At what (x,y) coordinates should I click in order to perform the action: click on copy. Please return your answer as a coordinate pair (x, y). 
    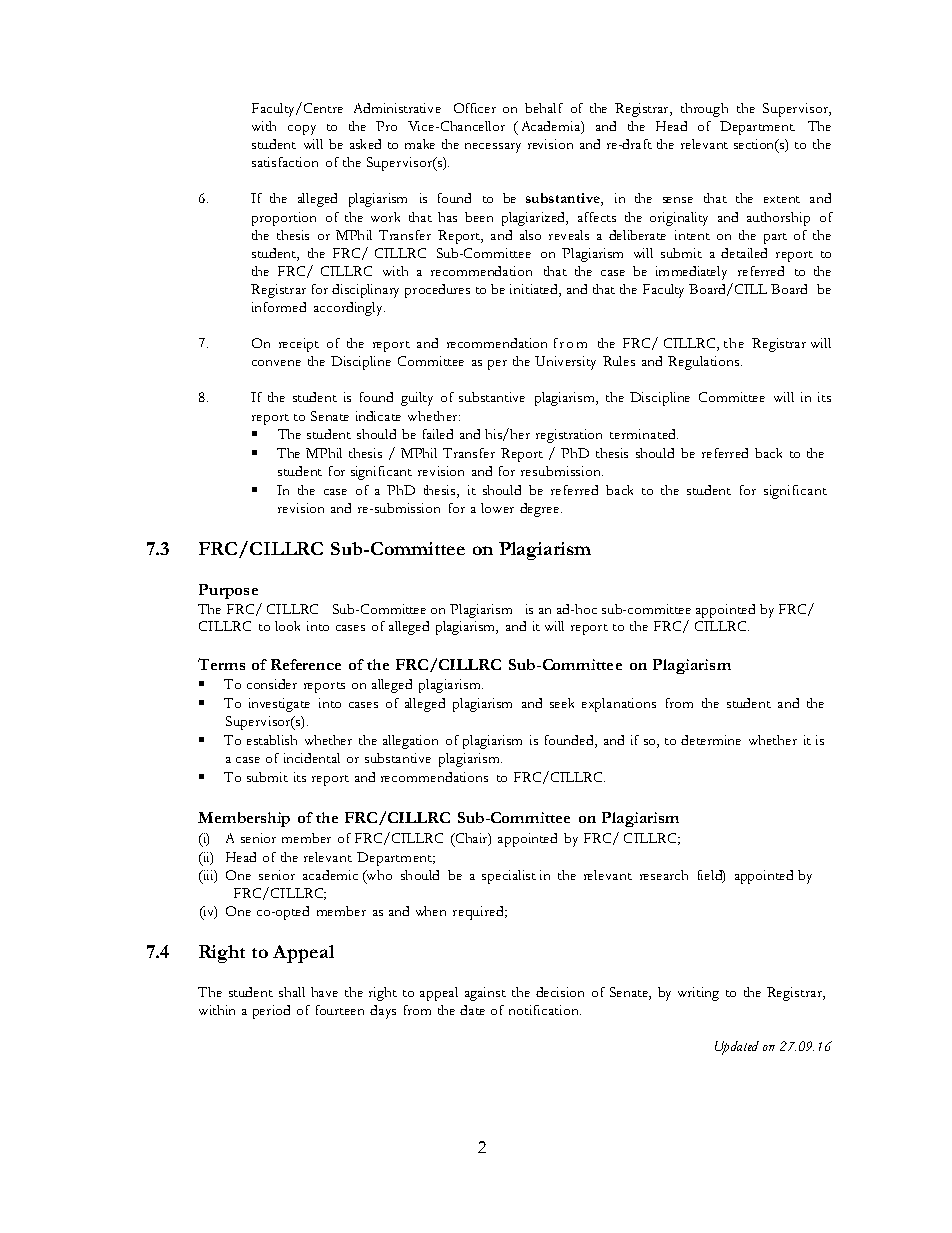
    Looking at the image, I should click on (302, 130).
